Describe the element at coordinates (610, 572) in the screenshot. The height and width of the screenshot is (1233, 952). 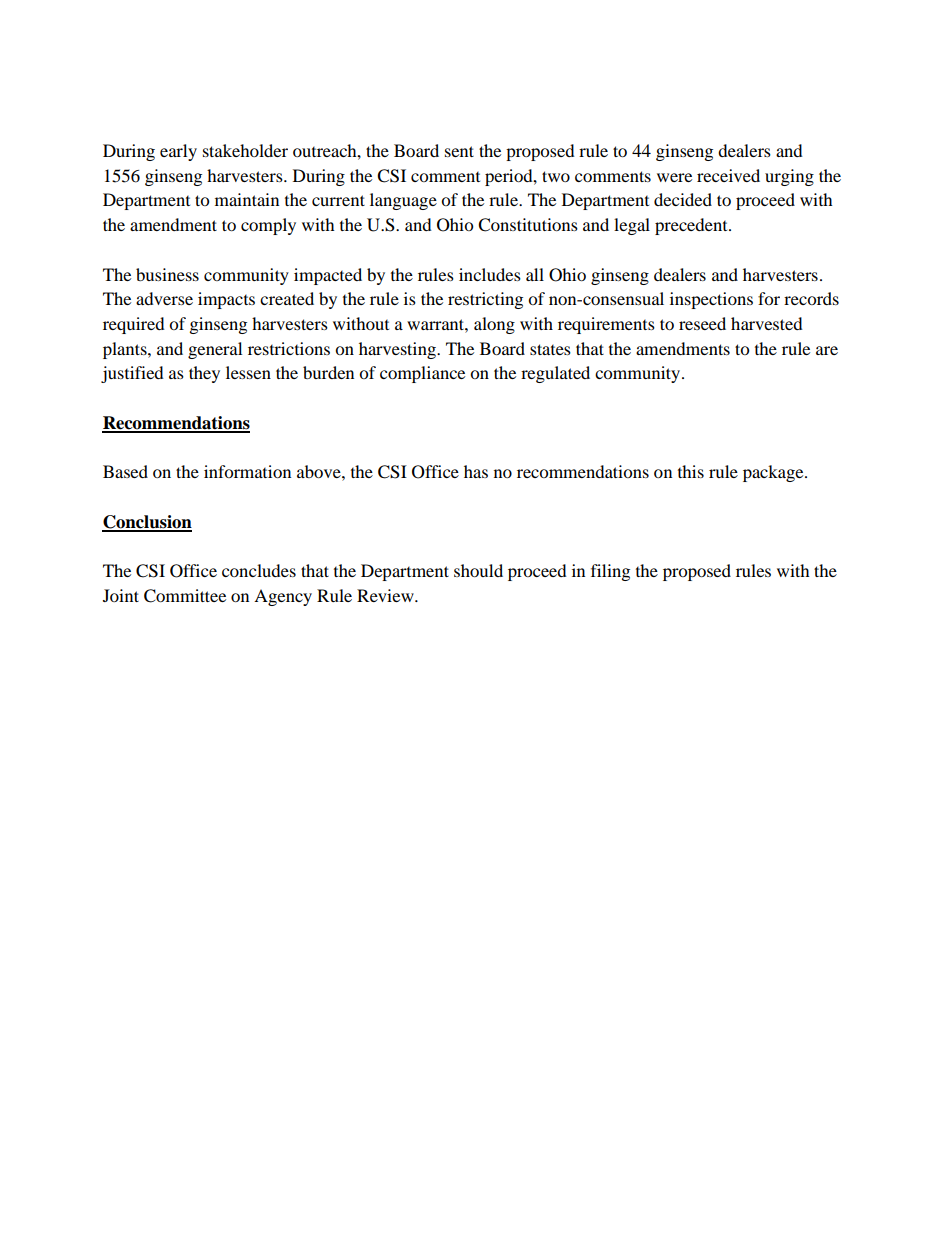
I see `filing` at that location.
